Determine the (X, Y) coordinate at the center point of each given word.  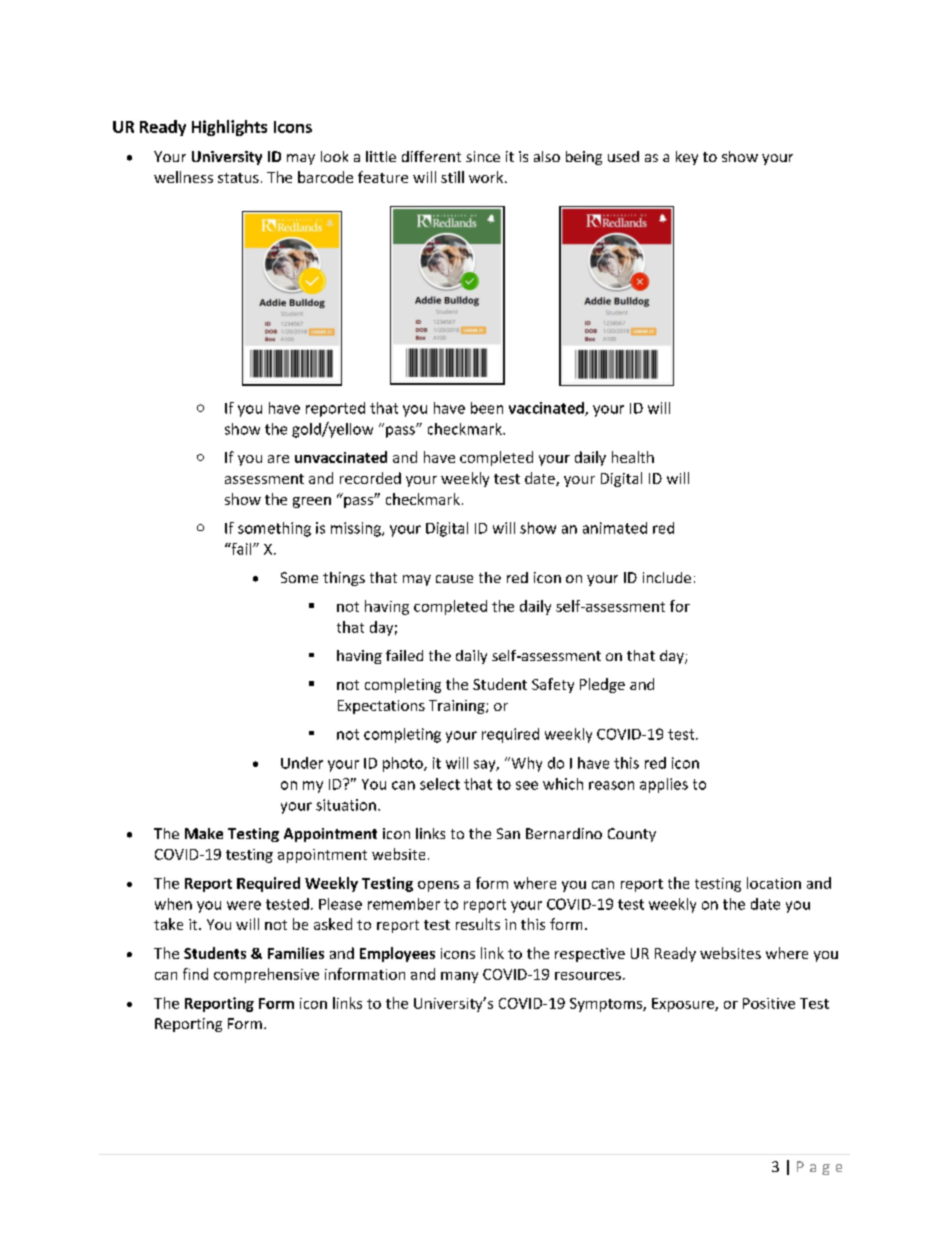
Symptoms (607, 1005)
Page (819, 1168)
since (483, 156)
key (687, 158)
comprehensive (266, 975)
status (238, 178)
